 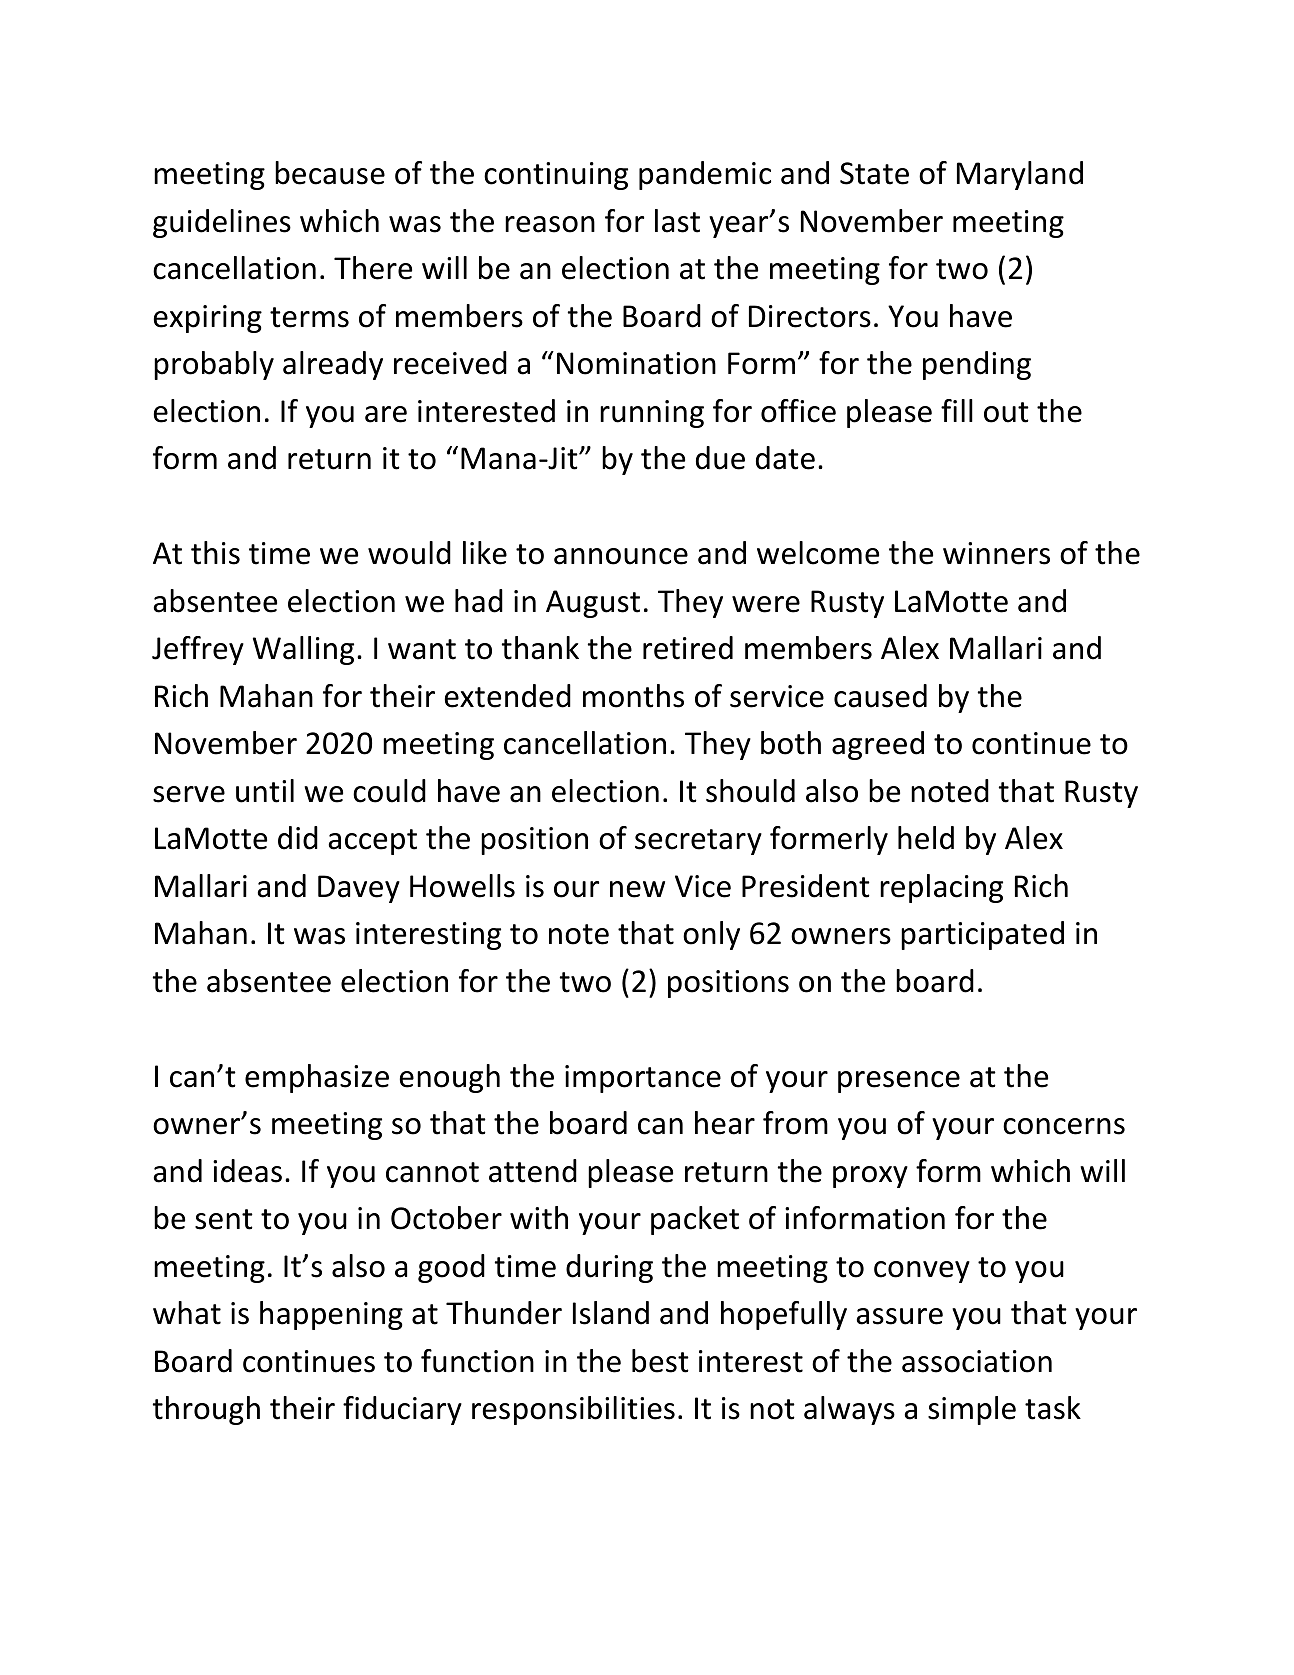 What do you see at coordinates (1020, 175) in the image?
I see `Maryland` at bounding box center [1020, 175].
